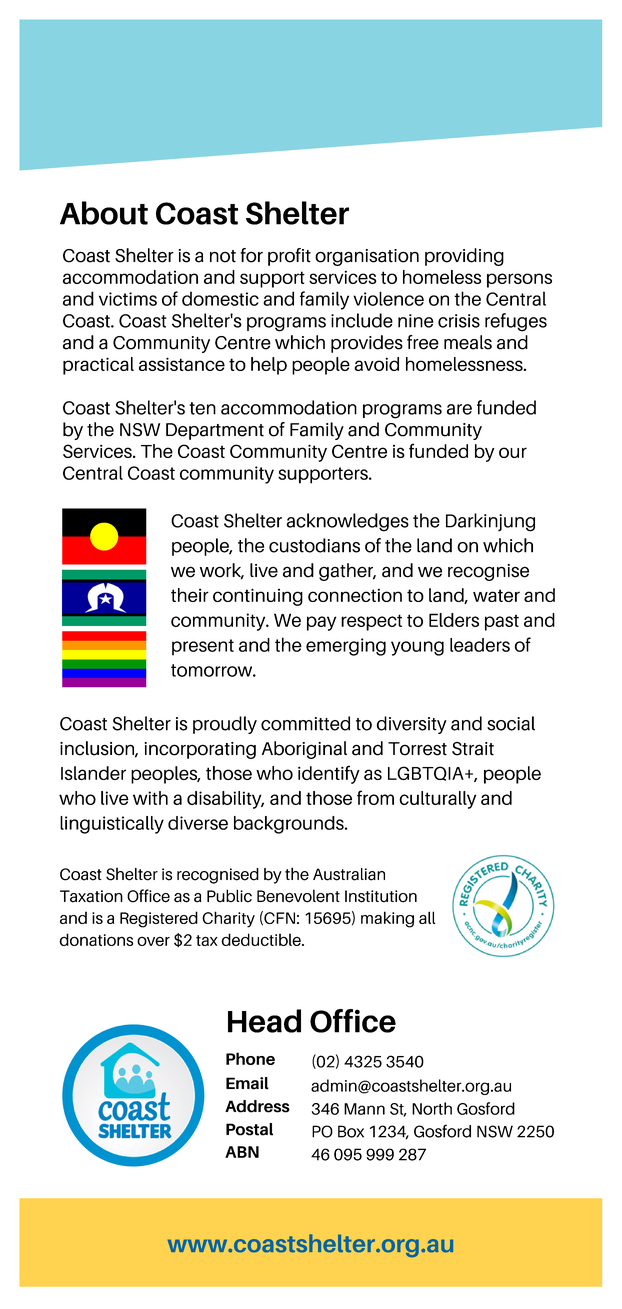 The image size is (622, 1309). Describe the element at coordinates (348, 522) in the document. I see `acknowledges` at that location.
